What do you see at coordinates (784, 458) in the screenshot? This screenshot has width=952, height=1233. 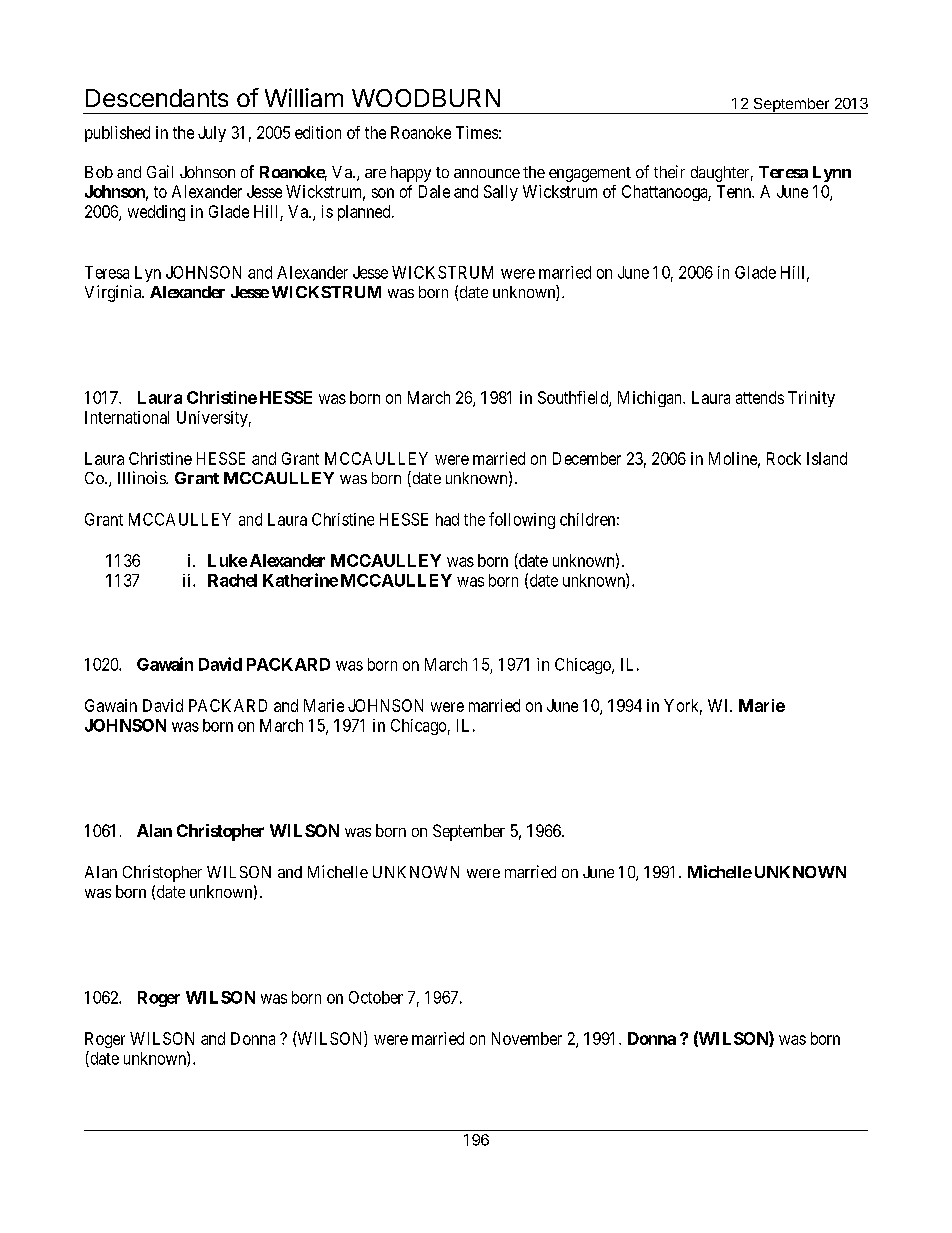 I see `Rock` at bounding box center [784, 458].
